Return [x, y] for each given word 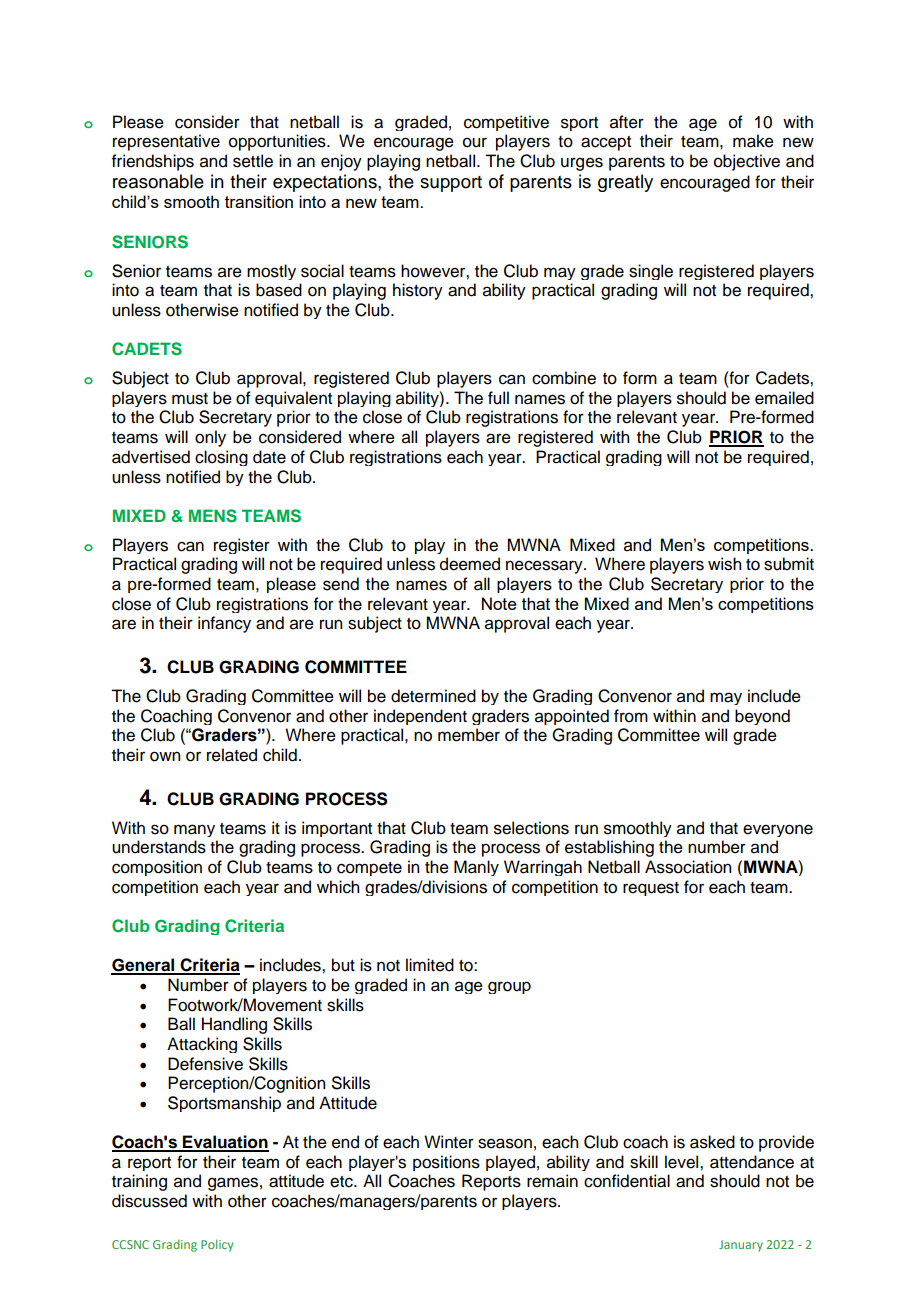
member [469, 735]
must [190, 399]
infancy [224, 624]
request [651, 889]
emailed [784, 398]
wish [724, 564]
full [498, 398]
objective [747, 162]
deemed [470, 564]
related [232, 755]
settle [253, 161]
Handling [234, 1025]
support [451, 184]
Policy [217, 1245]
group [509, 987]
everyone [778, 830]
